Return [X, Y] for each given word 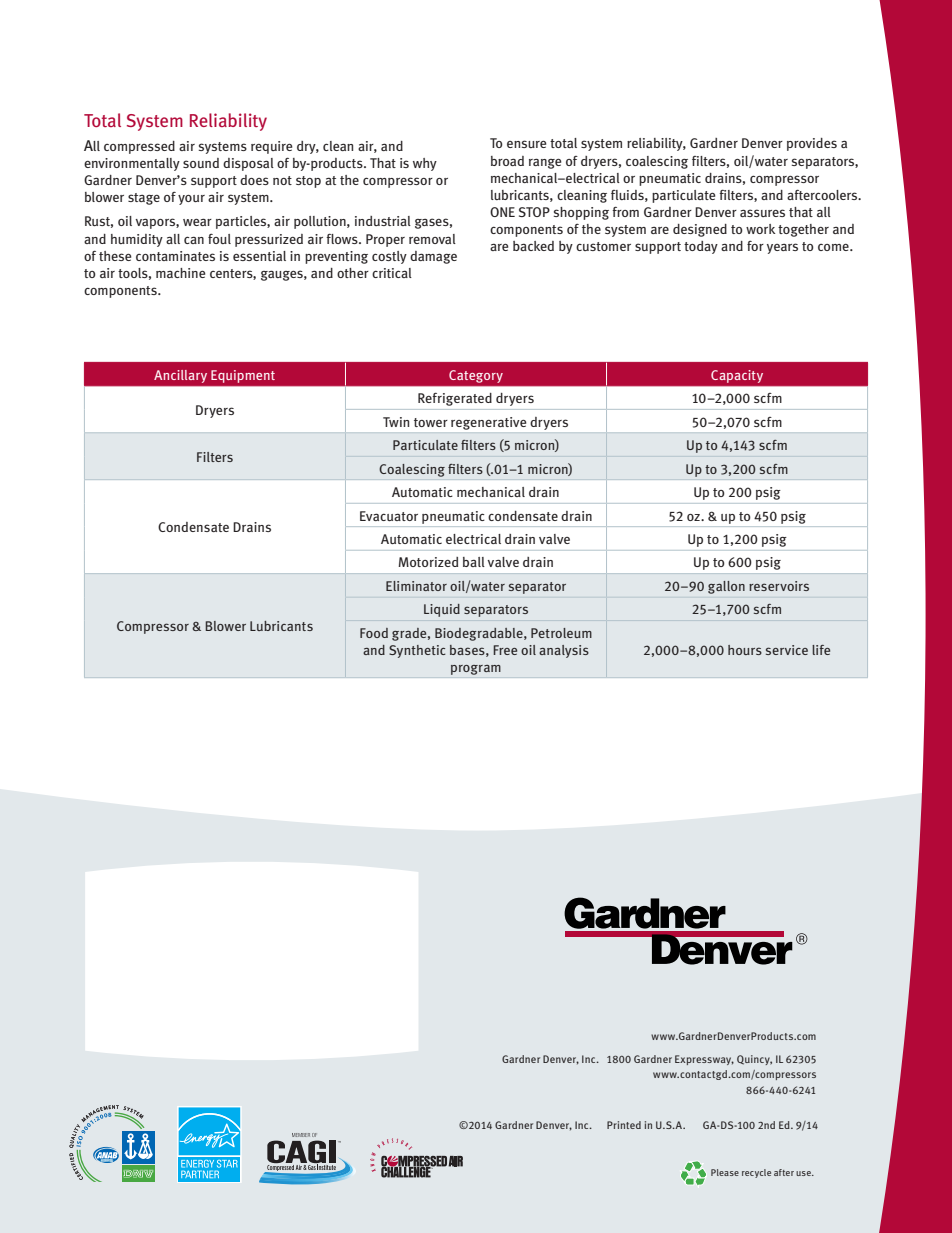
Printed [624, 1125]
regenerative [488, 423]
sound [201, 163]
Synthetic [417, 651]
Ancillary [180, 376]
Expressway [704, 1060]
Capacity [737, 376]
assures [762, 213]
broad [507, 161]
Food [374, 633]
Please [725, 1172]
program [476, 670]
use [804, 1173]
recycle [756, 1173]
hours [745, 650]
